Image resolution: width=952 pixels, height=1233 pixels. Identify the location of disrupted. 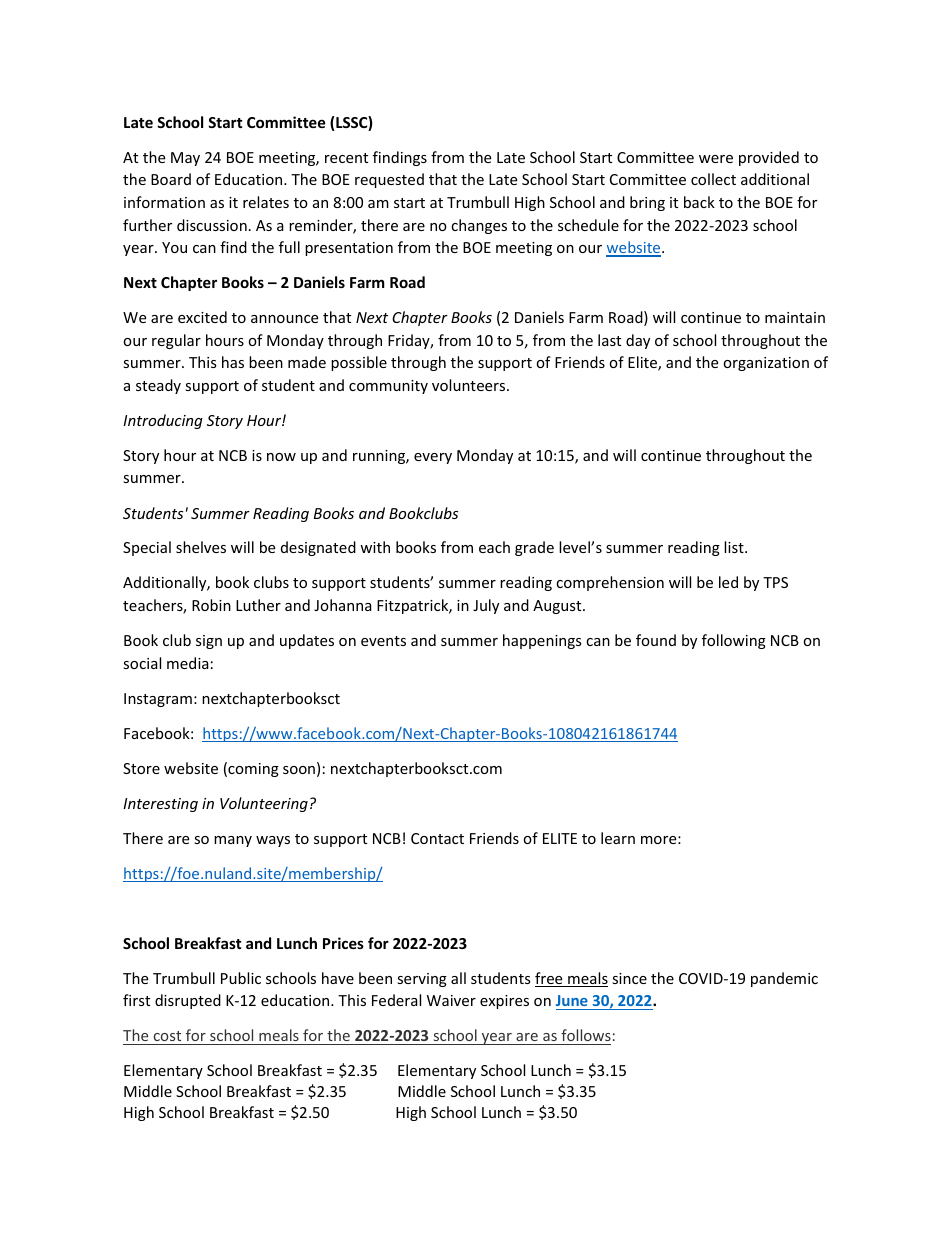
(188, 1001).
